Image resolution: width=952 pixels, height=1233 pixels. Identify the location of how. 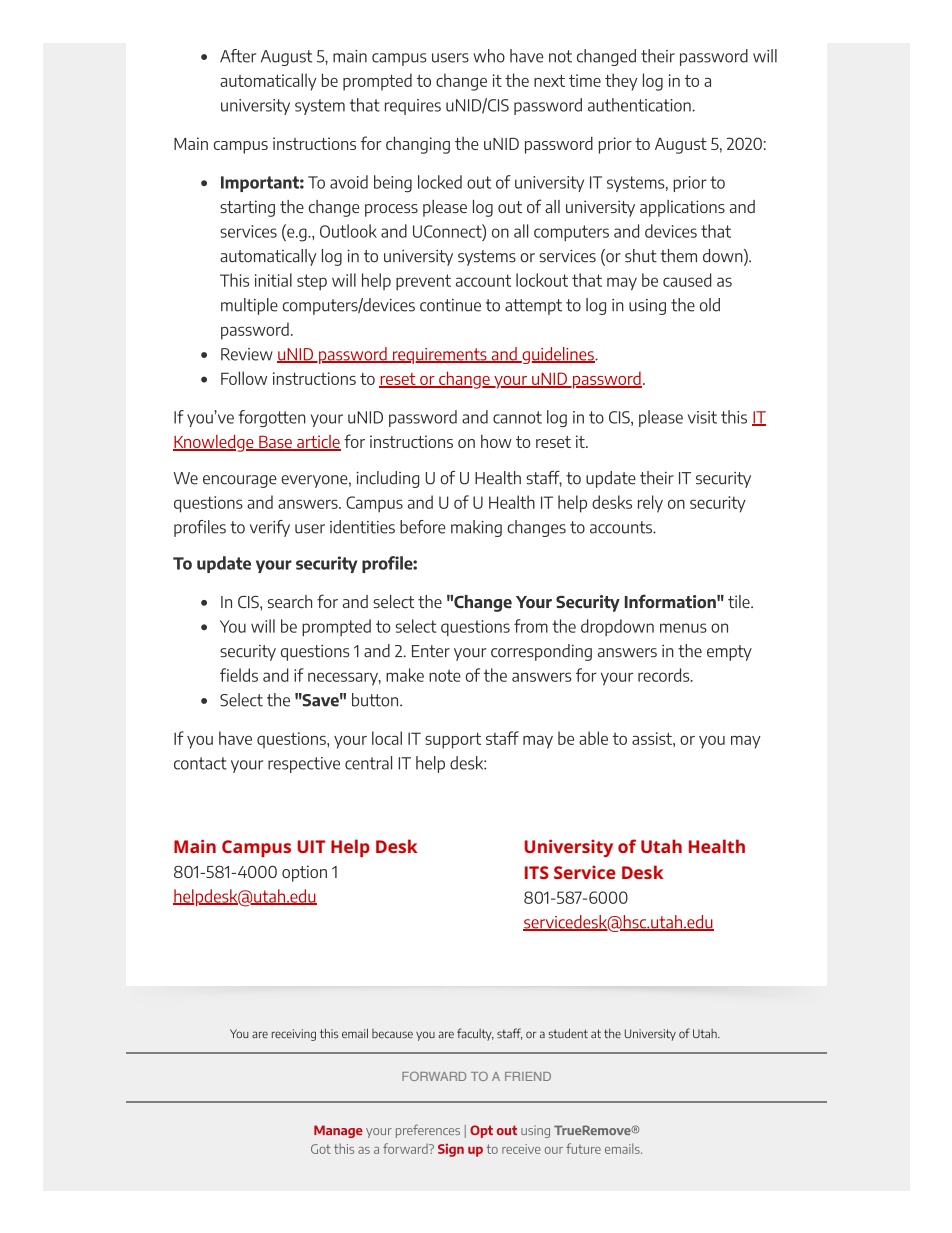
(496, 441).
